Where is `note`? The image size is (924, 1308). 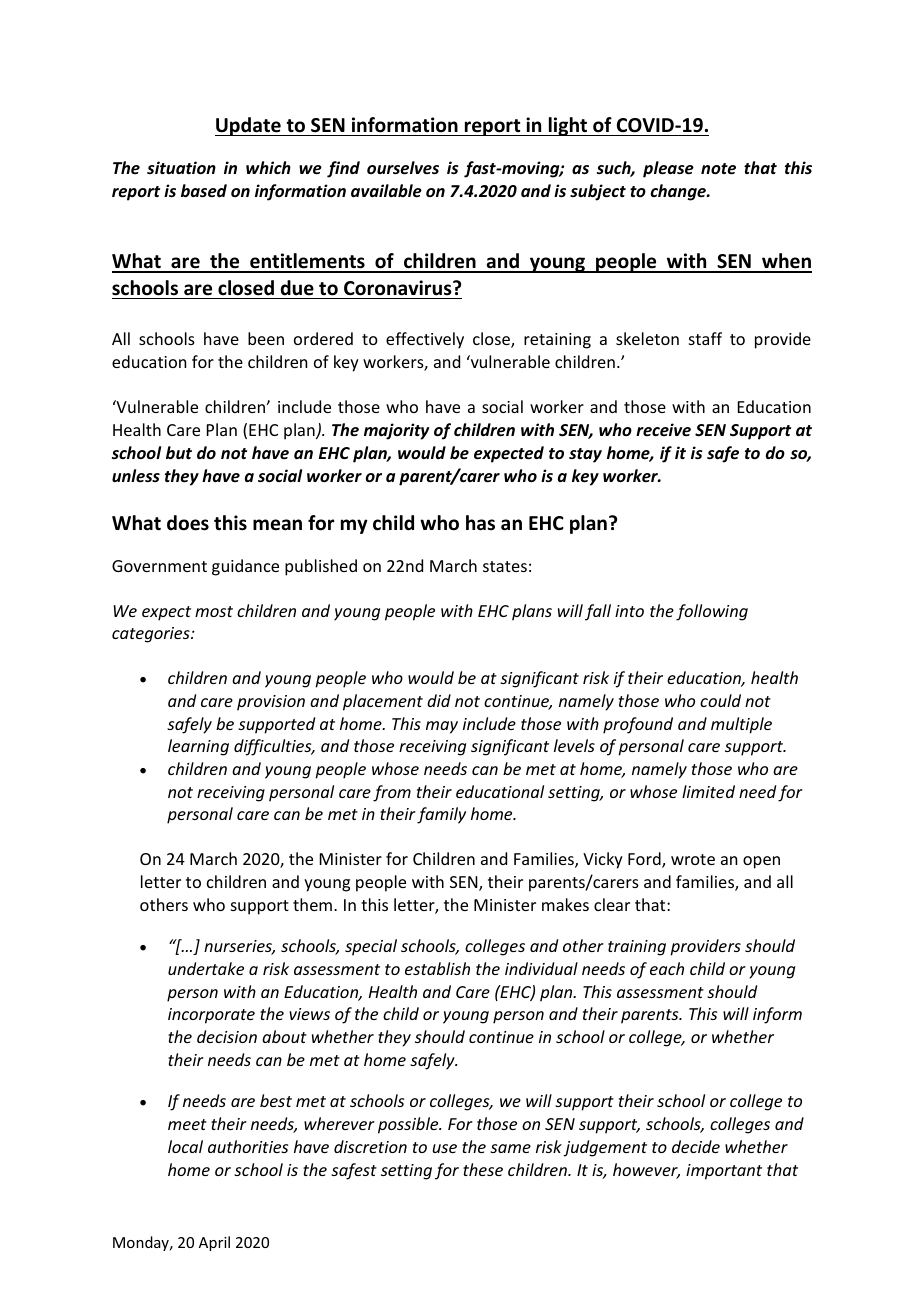
note is located at coordinates (718, 169).
